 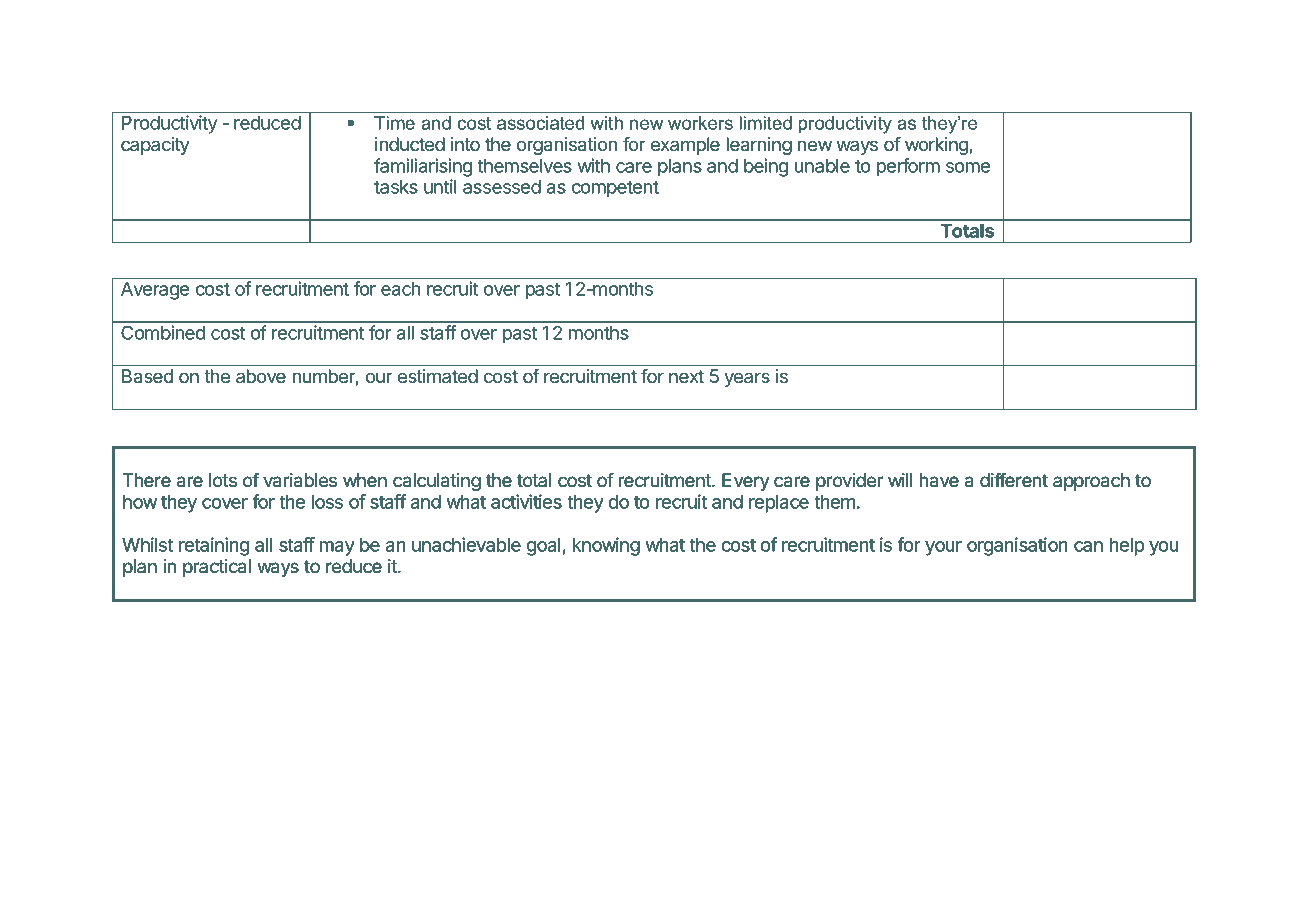 I want to click on years, so click(x=747, y=379).
